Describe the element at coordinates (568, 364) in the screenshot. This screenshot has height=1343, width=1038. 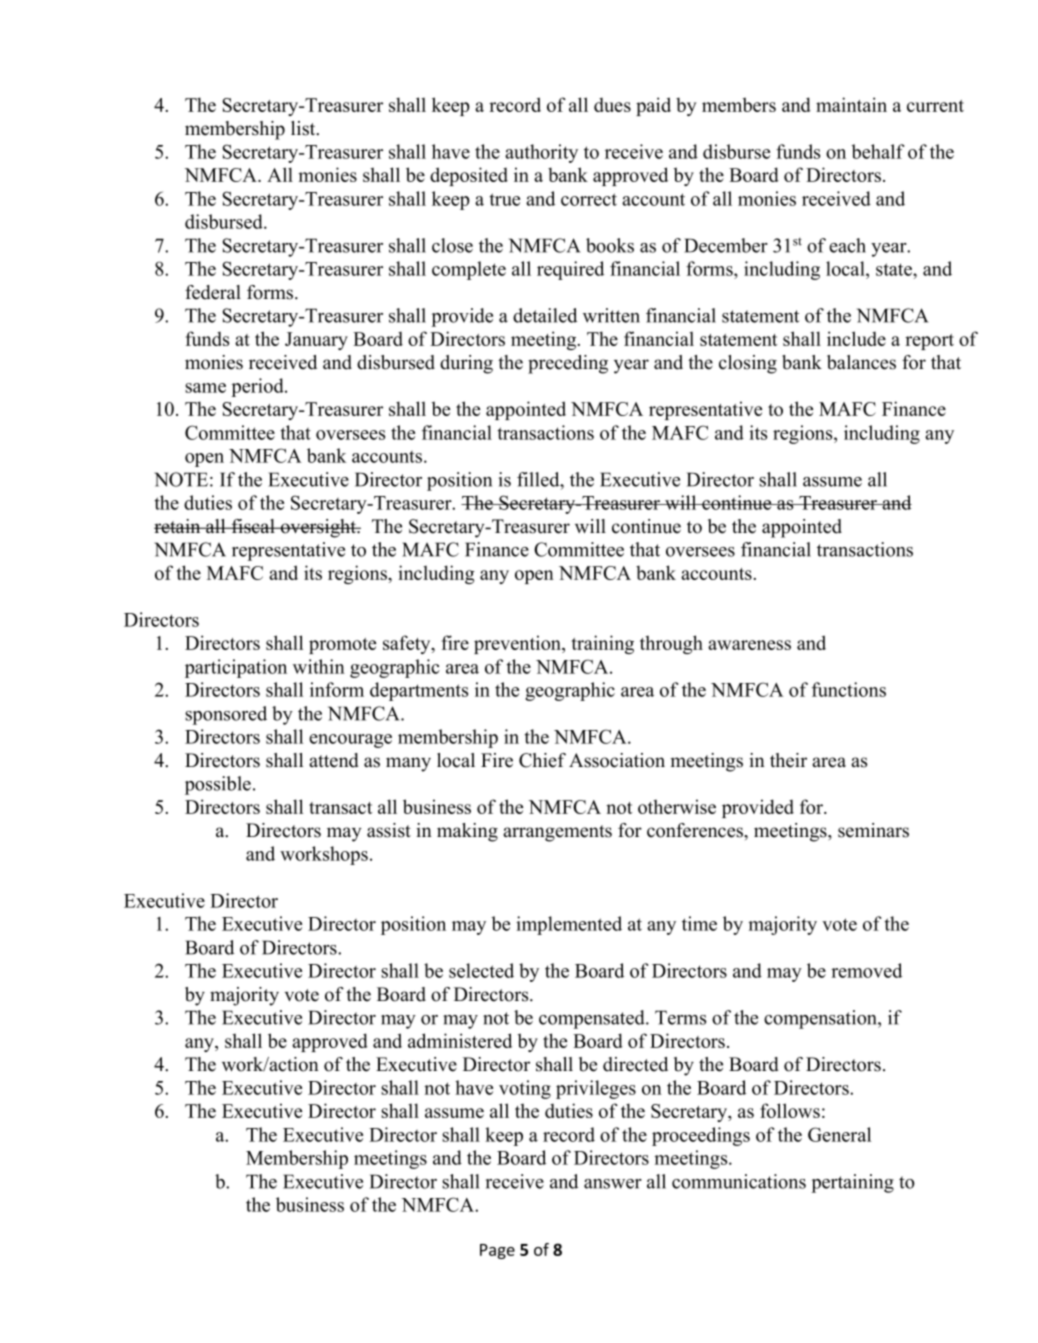
I see `preceding` at that location.
